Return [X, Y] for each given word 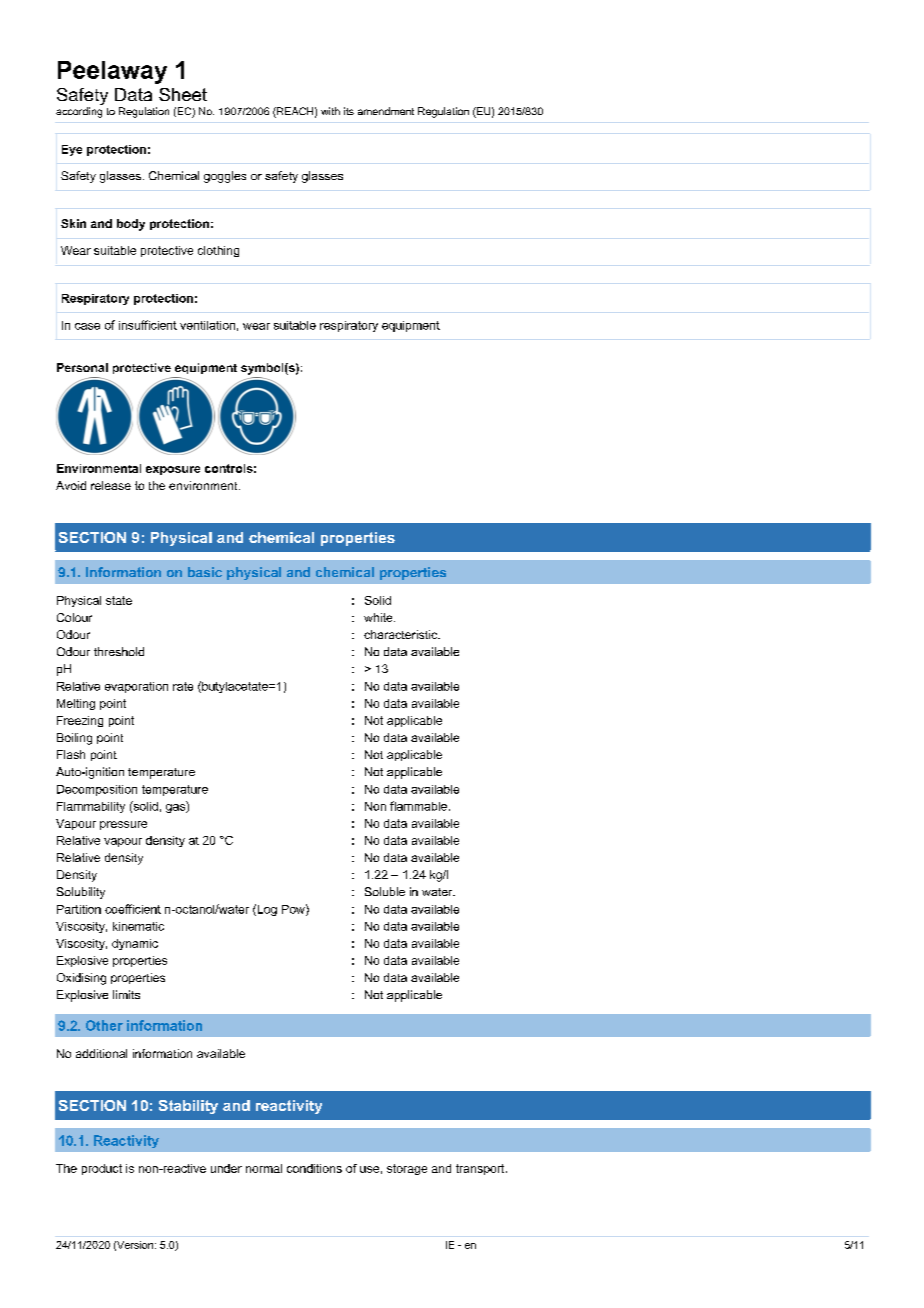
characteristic [401, 634]
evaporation [136, 687]
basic [205, 572]
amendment [386, 111]
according [79, 112]
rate [183, 686]
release [111, 485]
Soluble [385, 891]
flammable [418, 806]
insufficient [148, 325]
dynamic [135, 944]
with [330, 111]
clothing [218, 251]
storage [407, 1169]
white [379, 617]
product [102, 1169]
